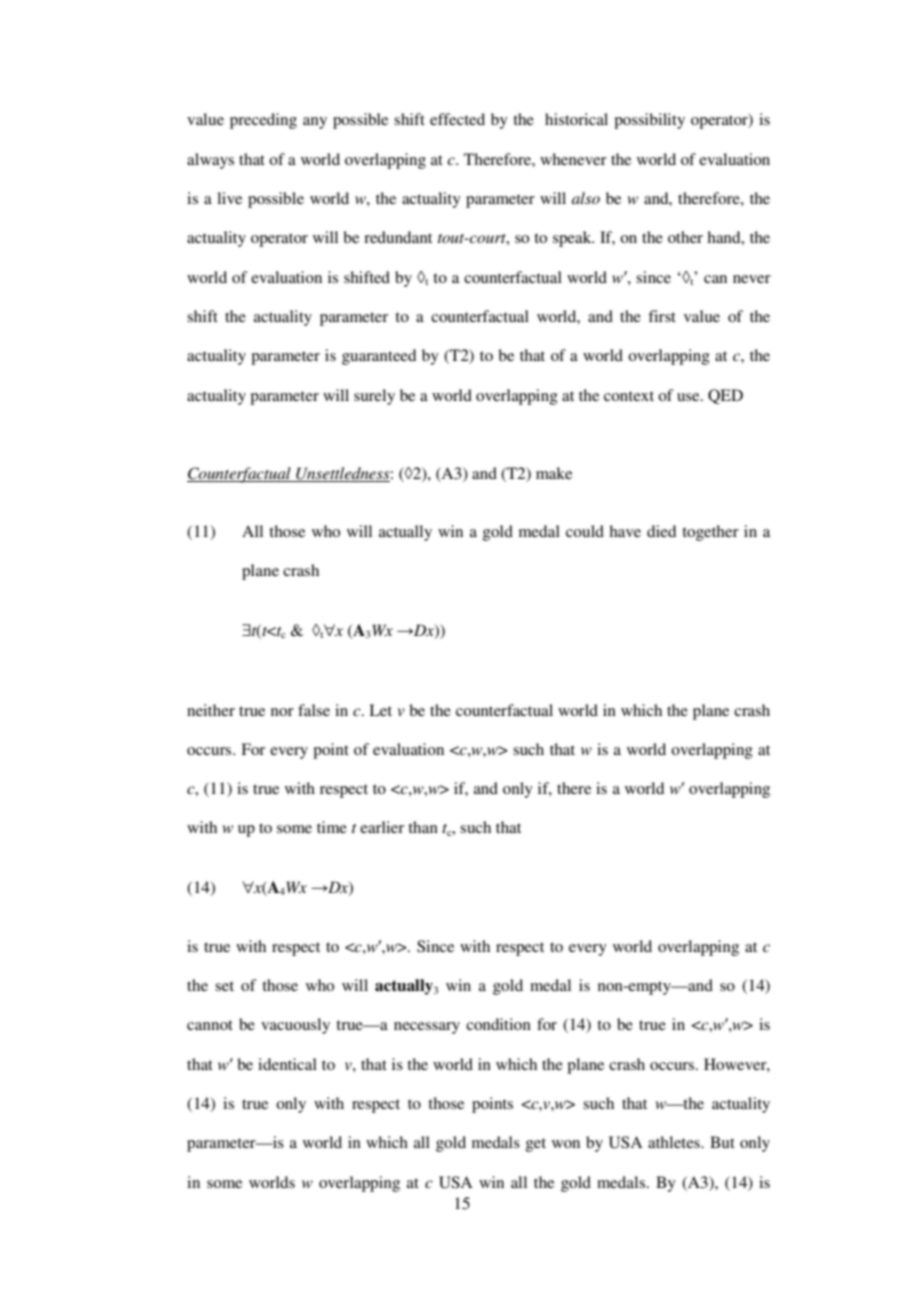  What do you see at coordinates (332, 827) in the image?
I see `time` at bounding box center [332, 827].
